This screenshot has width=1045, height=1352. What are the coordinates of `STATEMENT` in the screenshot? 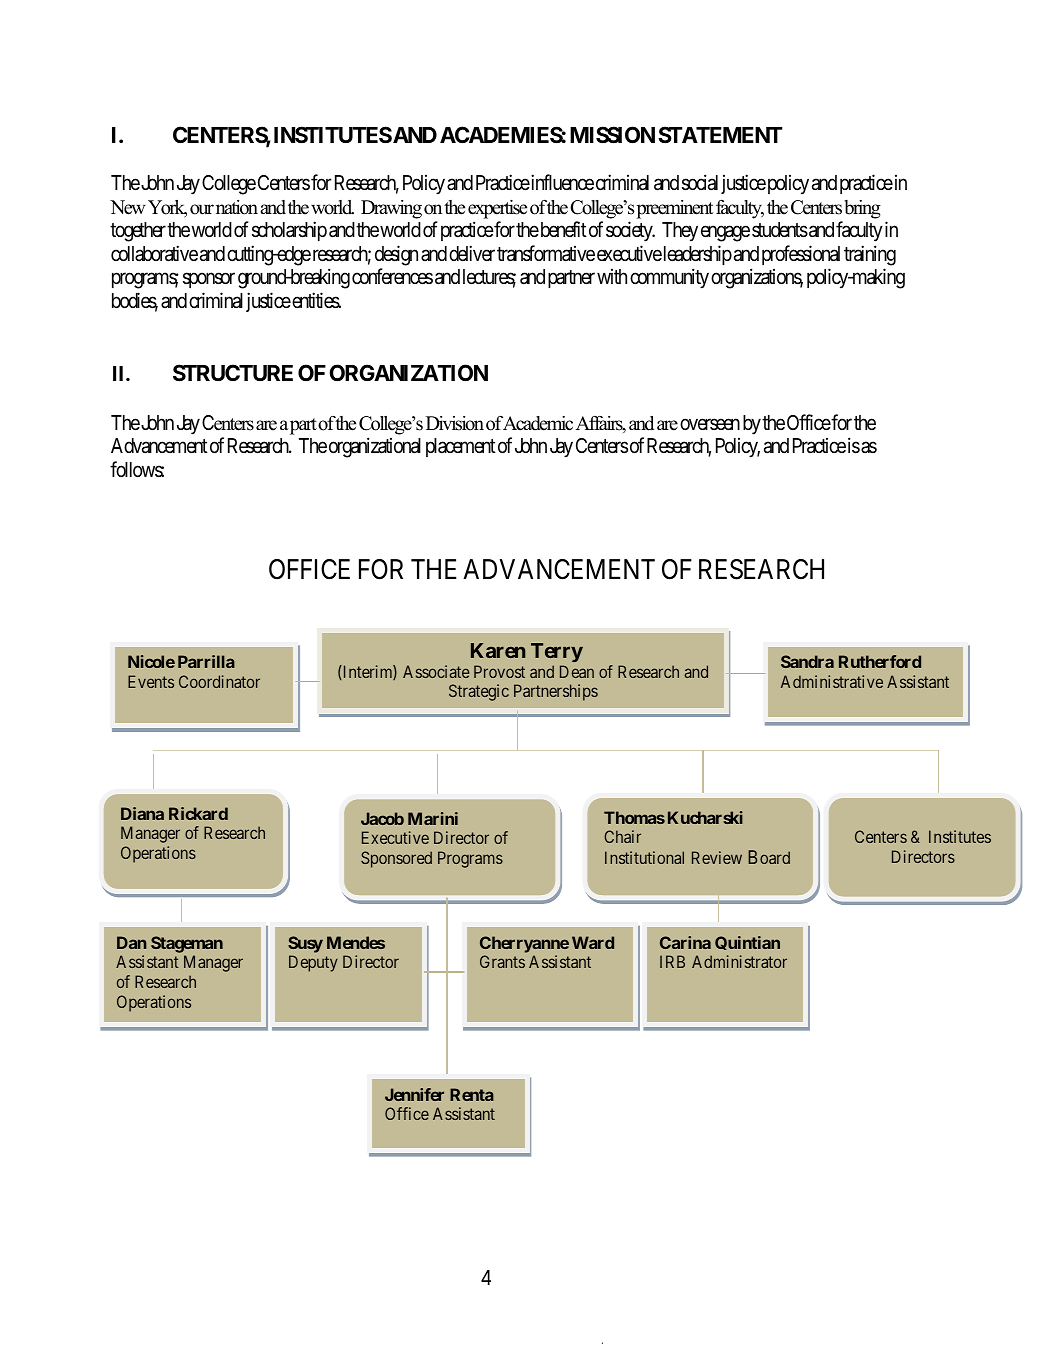 It's located at (720, 134).
